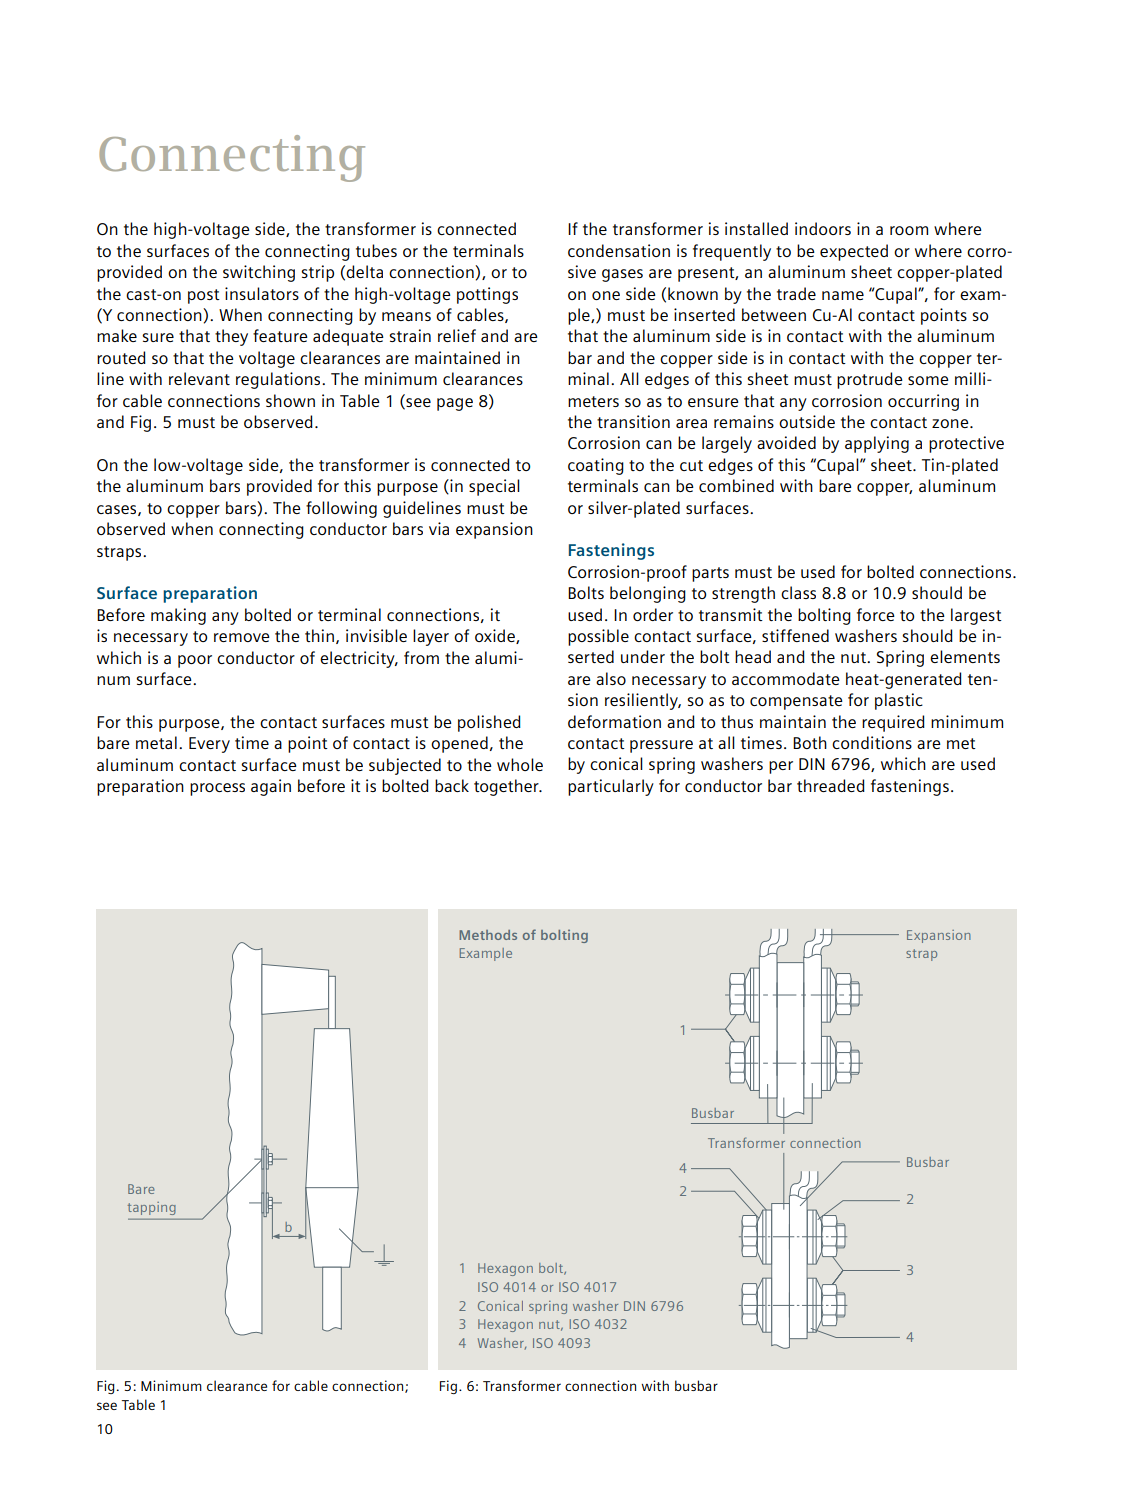 This screenshot has width=1124, height=1498. I want to click on switching, so click(259, 273).
